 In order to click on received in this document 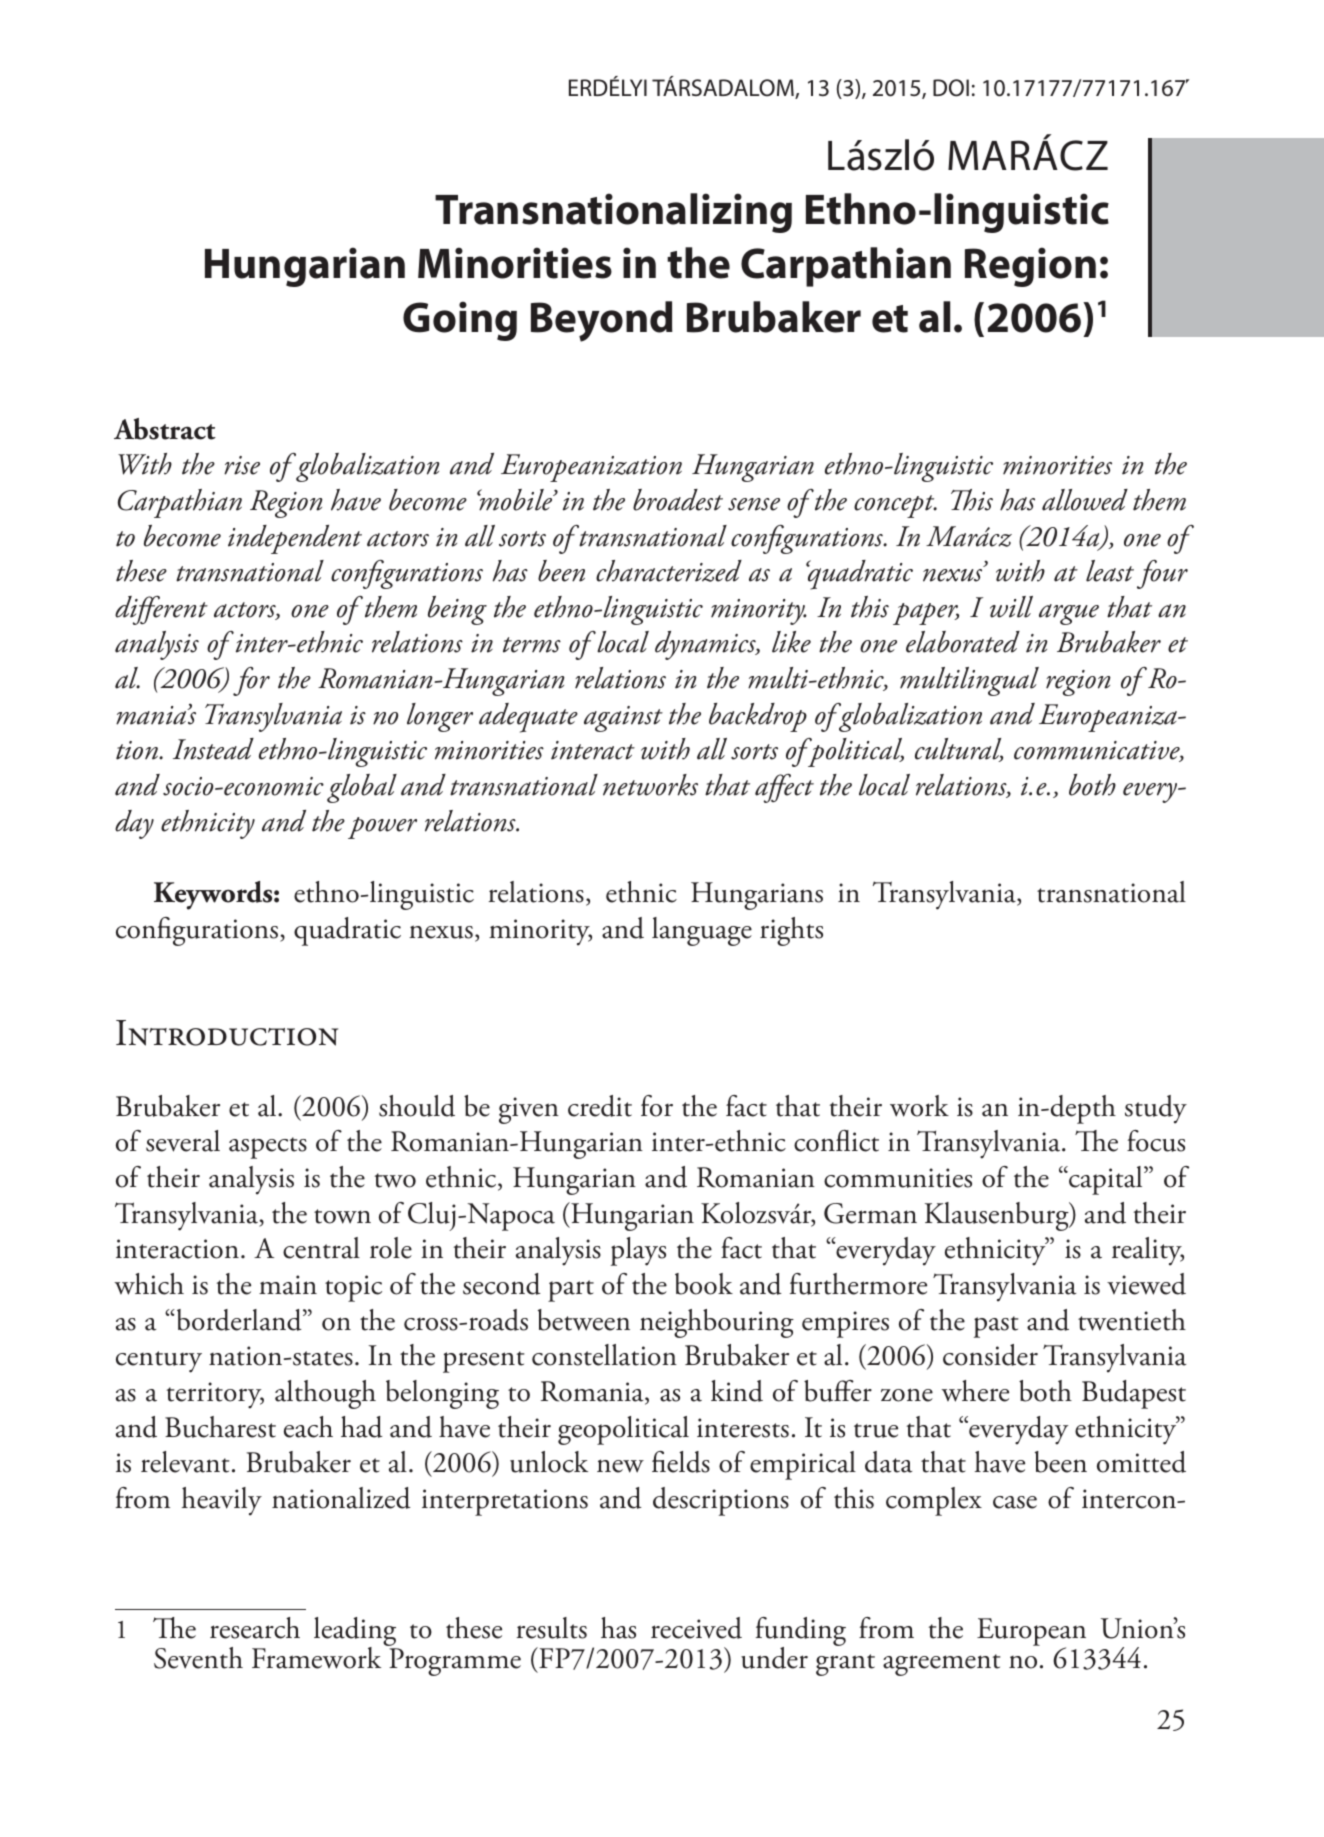, I will do `click(696, 1628)`.
